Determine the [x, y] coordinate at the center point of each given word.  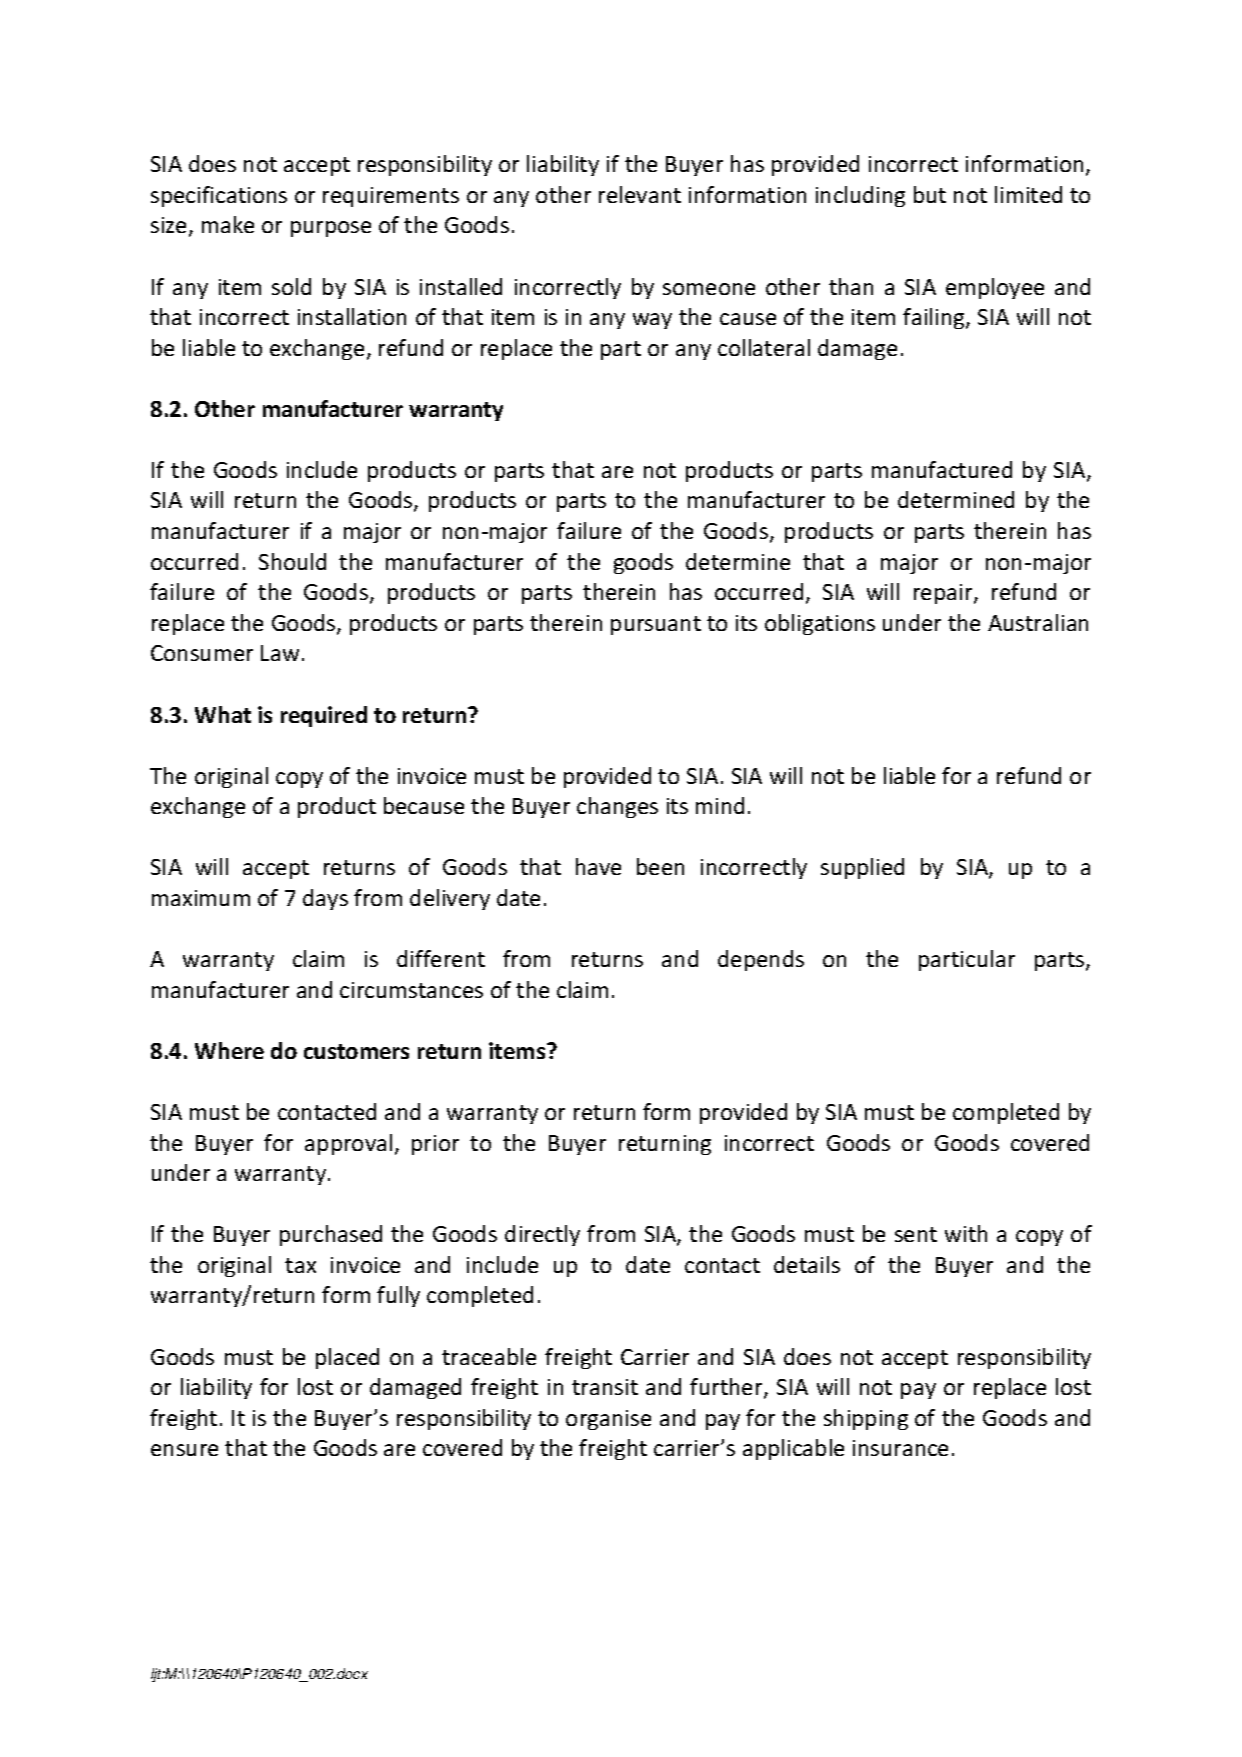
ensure [184, 1450]
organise [608, 1420]
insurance [900, 1448]
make [228, 224]
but [930, 194]
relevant [640, 194]
